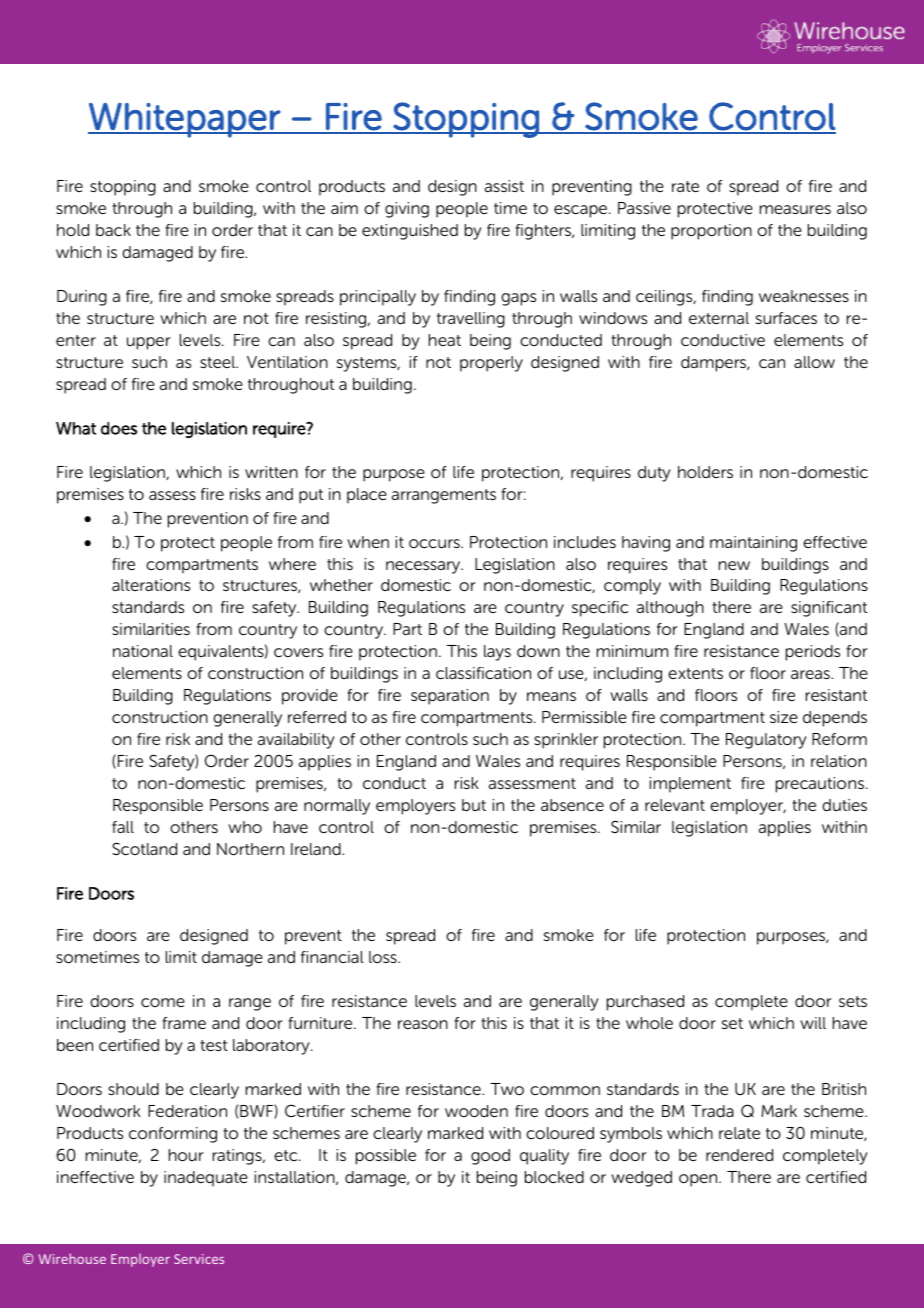 The width and height of the screenshot is (924, 1308). I want to click on Services, so click(199, 1259).
